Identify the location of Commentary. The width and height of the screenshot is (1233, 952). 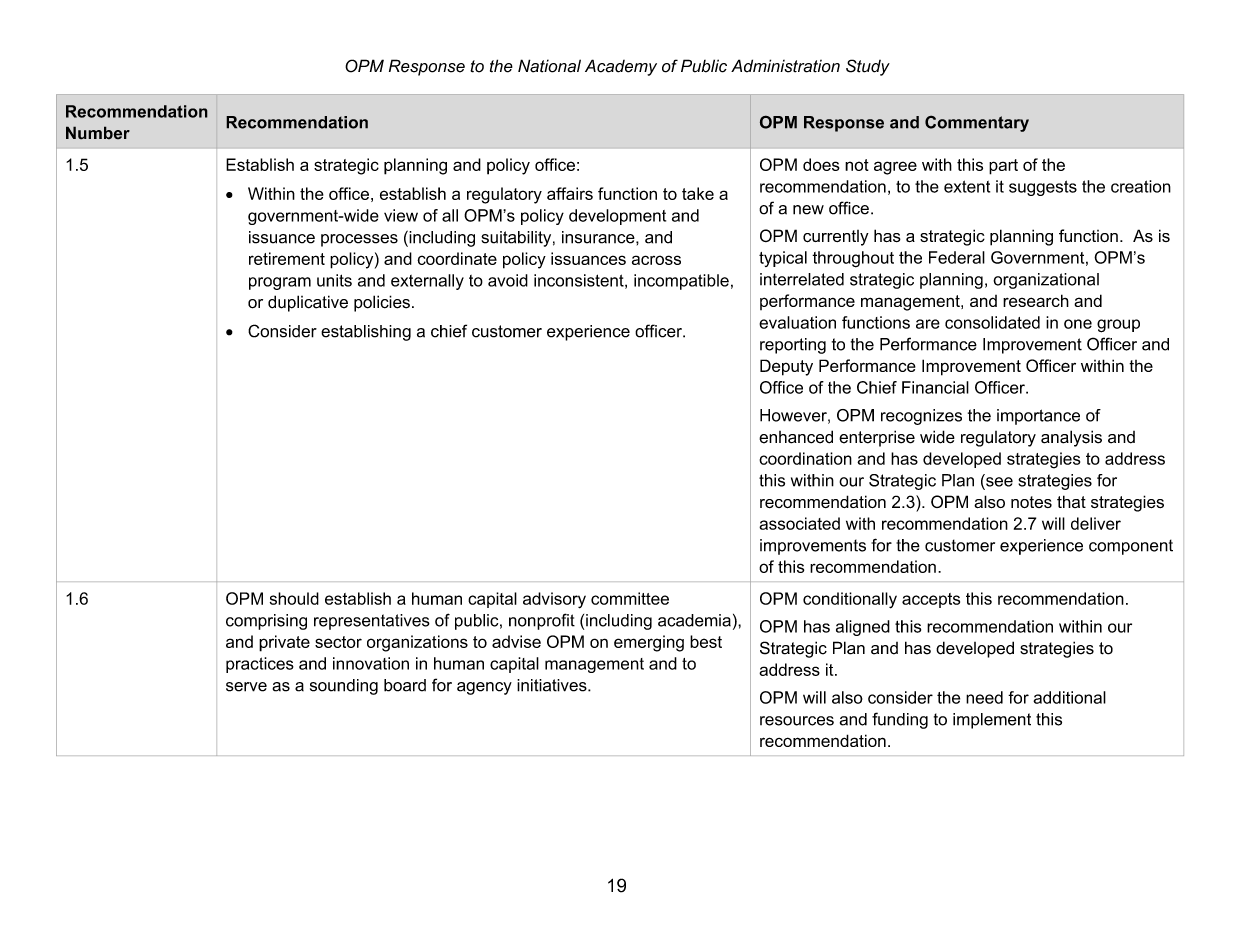
(977, 123).
